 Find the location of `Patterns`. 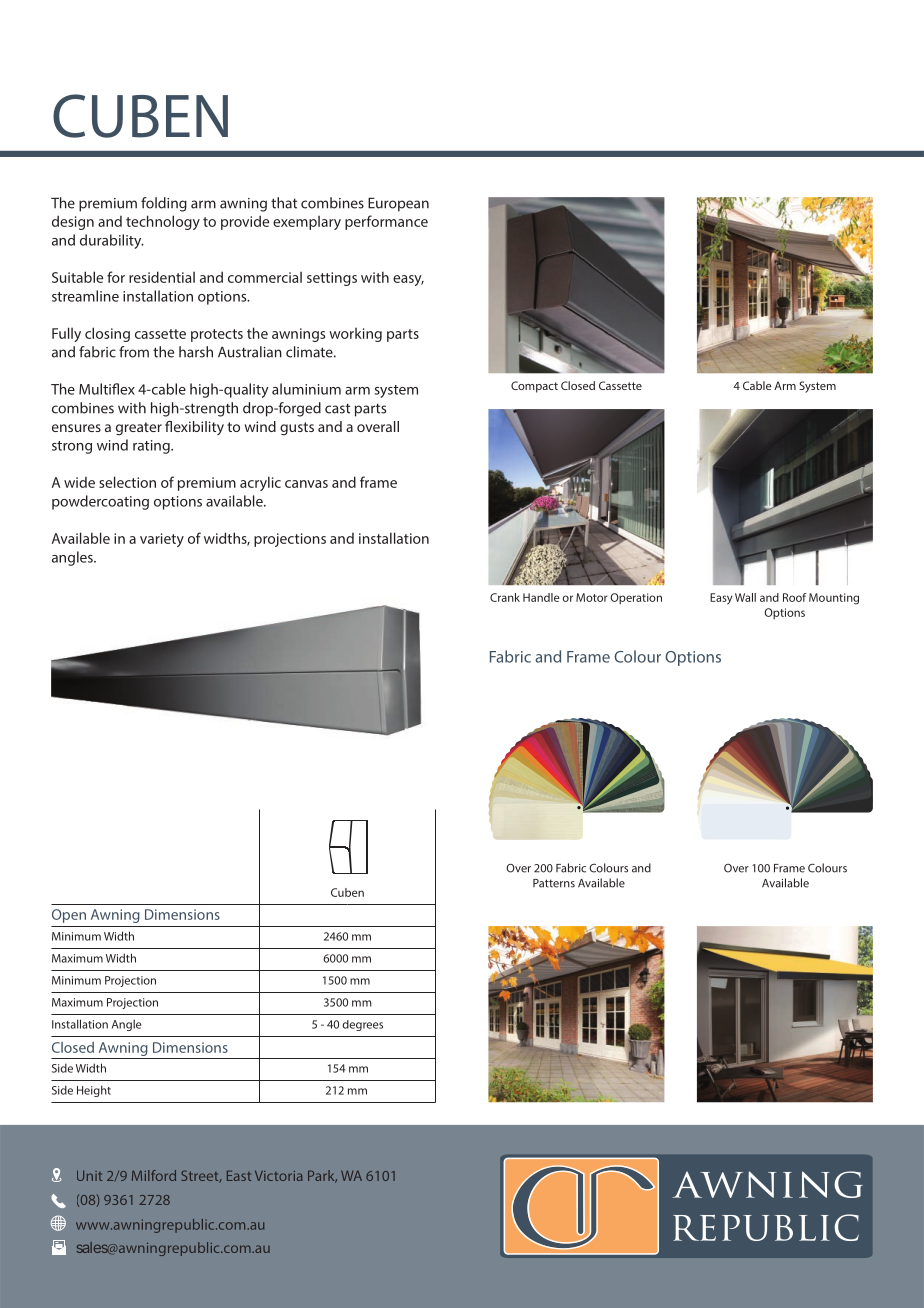

Patterns is located at coordinates (554, 883).
